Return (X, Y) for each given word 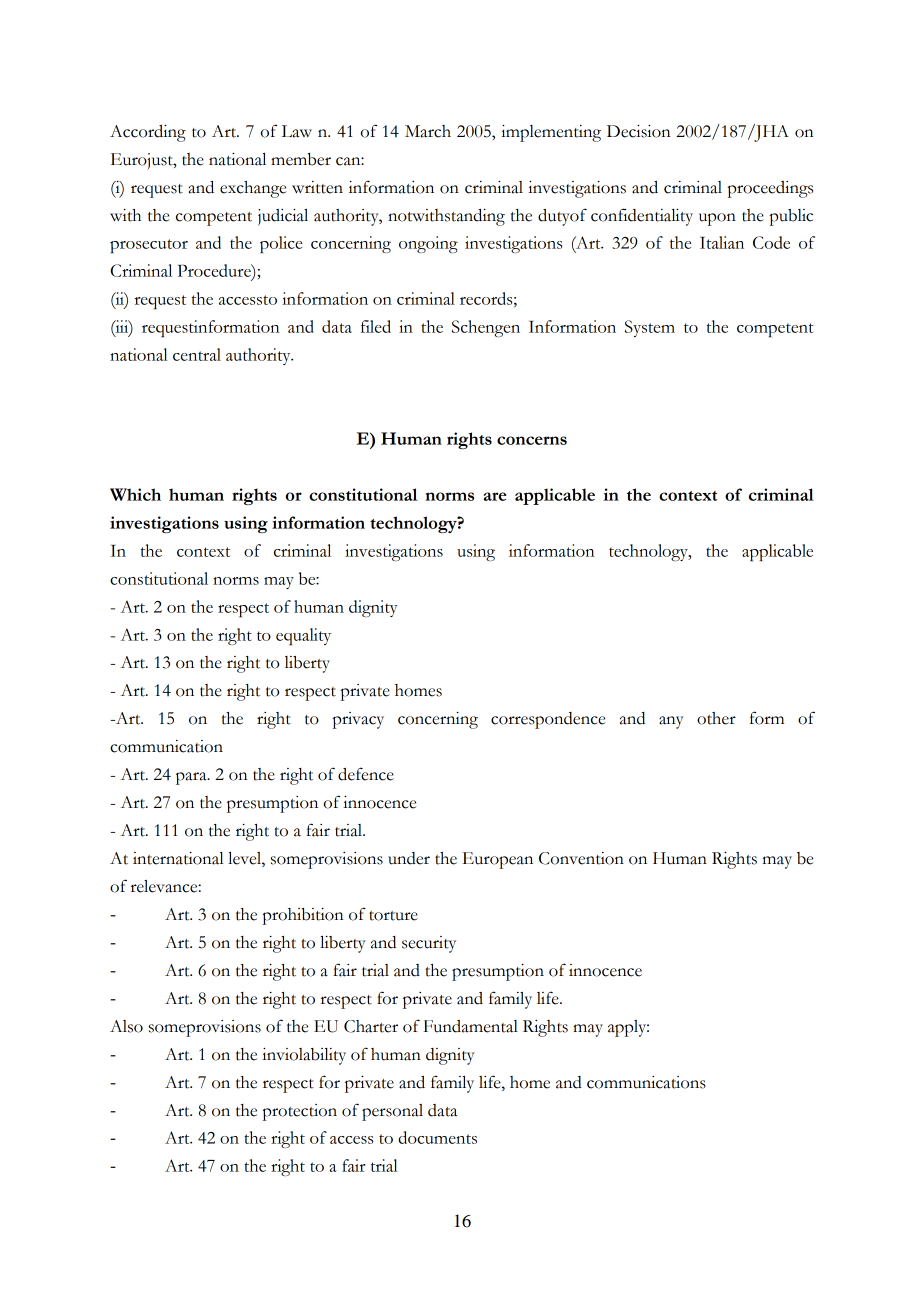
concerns (532, 440)
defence (366, 774)
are (495, 496)
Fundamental (470, 1026)
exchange (253, 189)
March (428, 131)
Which (135, 494)
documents (437, 1137)
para (192, 778)
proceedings (770, 189)
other (716, 718)
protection (300, 1112)
